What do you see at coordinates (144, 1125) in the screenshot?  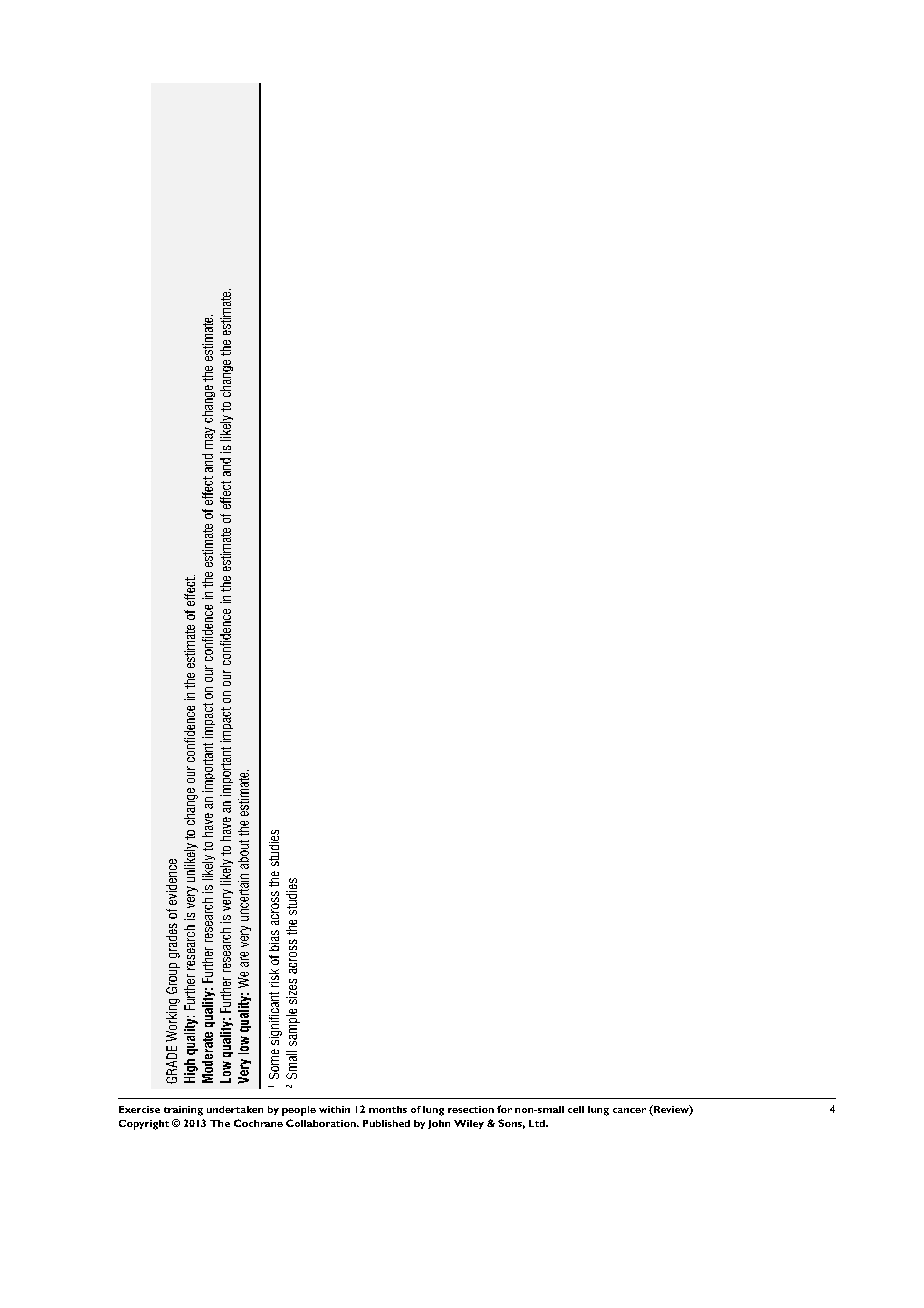 I see `Copyright` at bounding box center [144, 1125].
